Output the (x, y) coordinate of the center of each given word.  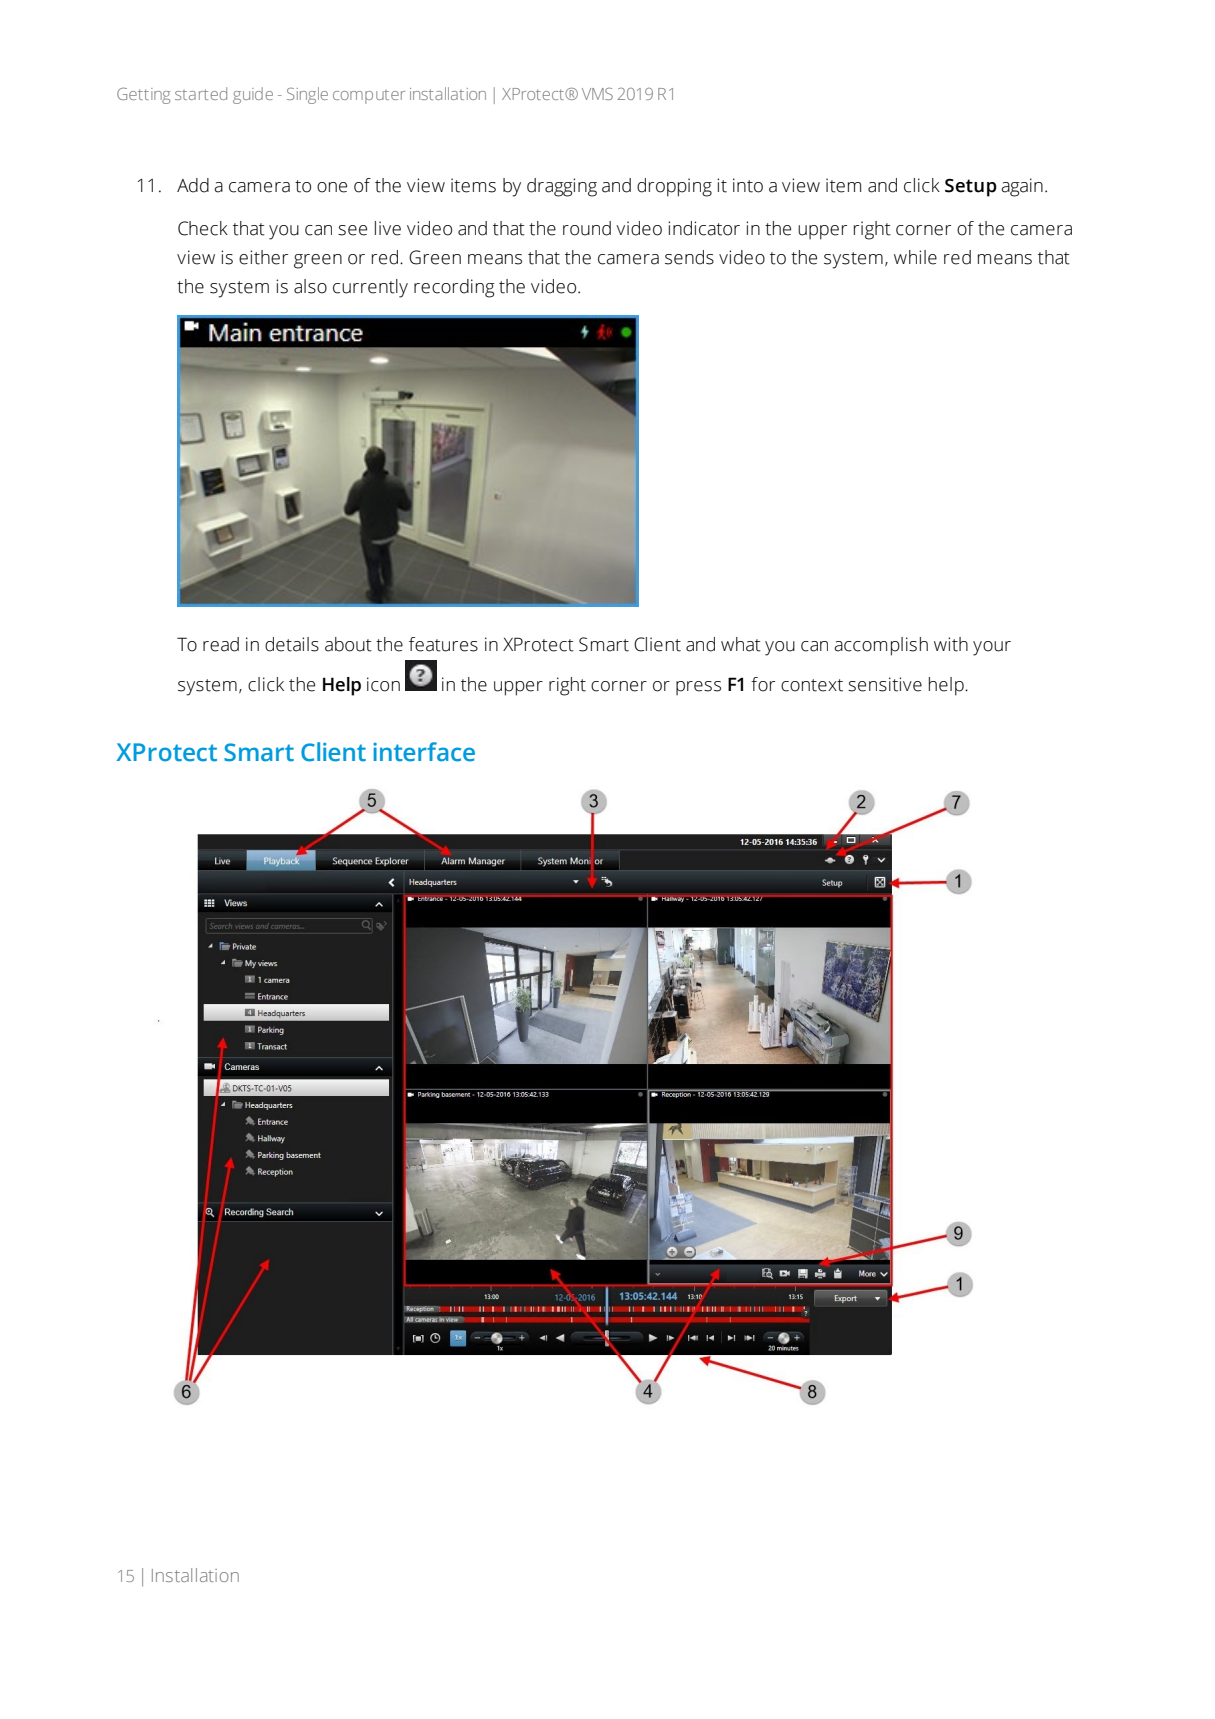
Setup (971, 187)
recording (454, 288)
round (587, 228)
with (951, 644)
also (310, 286)
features (443, 644)
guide (253, 95)
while (915, 257)
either (263, 257)
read (221, 644)
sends (689, 257)
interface (424, 752)
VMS (597, 94)
